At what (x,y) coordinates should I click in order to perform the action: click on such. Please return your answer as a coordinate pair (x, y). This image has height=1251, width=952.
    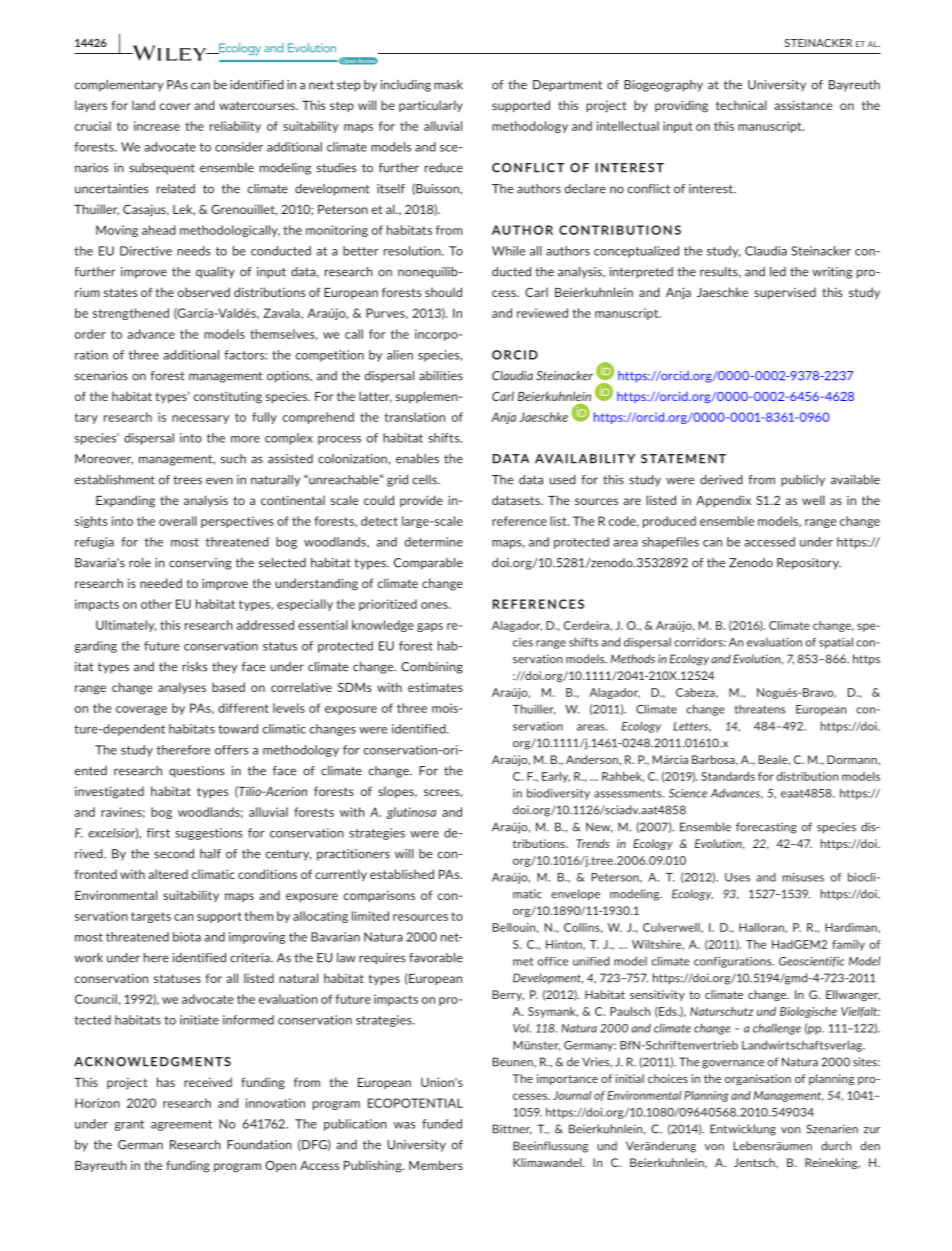
    Looking at the image, I should click on (233, 459).
